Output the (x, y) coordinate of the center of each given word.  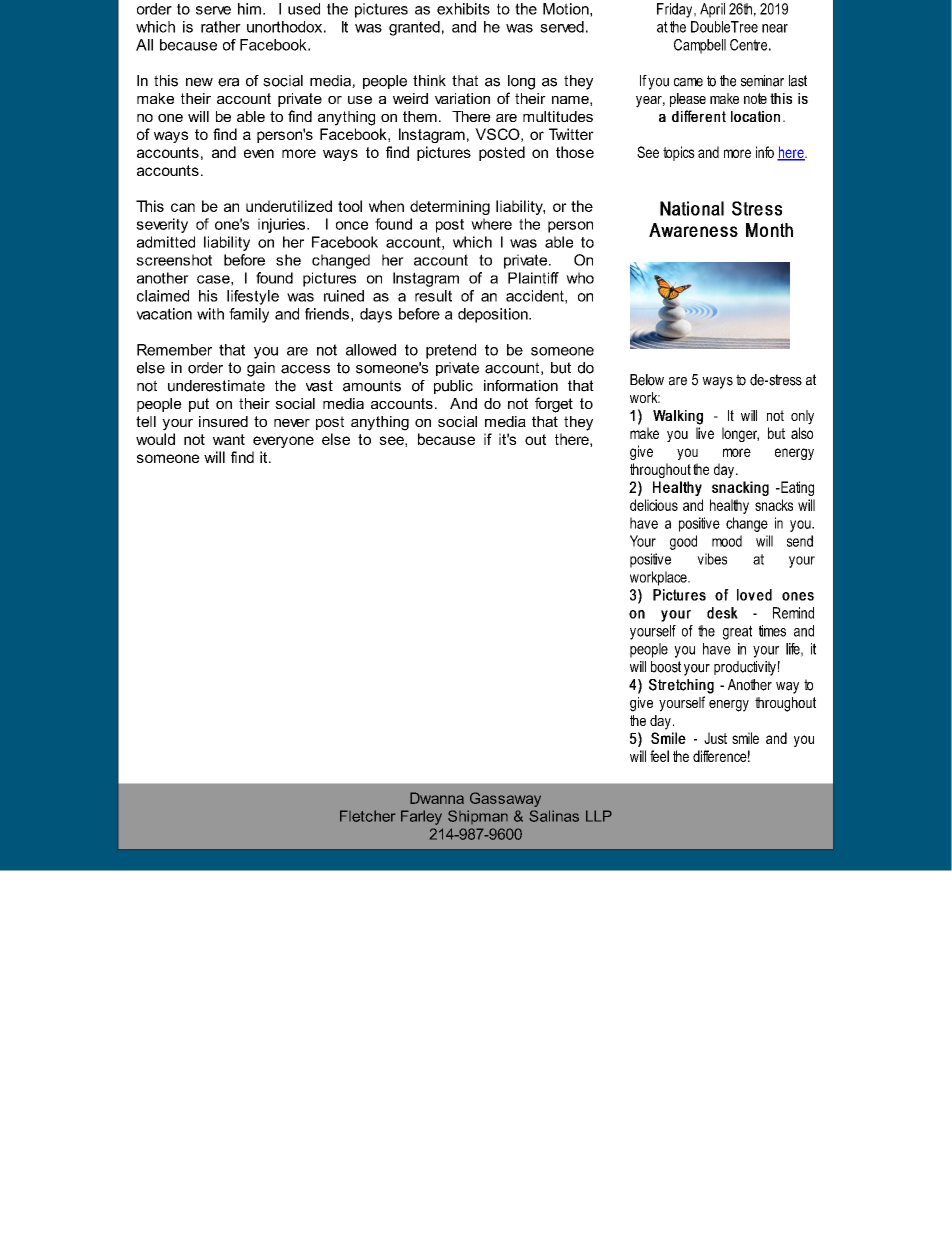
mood (727, 541)
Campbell (700, 46)
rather (221, 27)
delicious (654, 505)
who (580, 278)
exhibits (463, 9)
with (210, 314)
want (229, 439)
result (433, 296)
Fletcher (367, 816)
